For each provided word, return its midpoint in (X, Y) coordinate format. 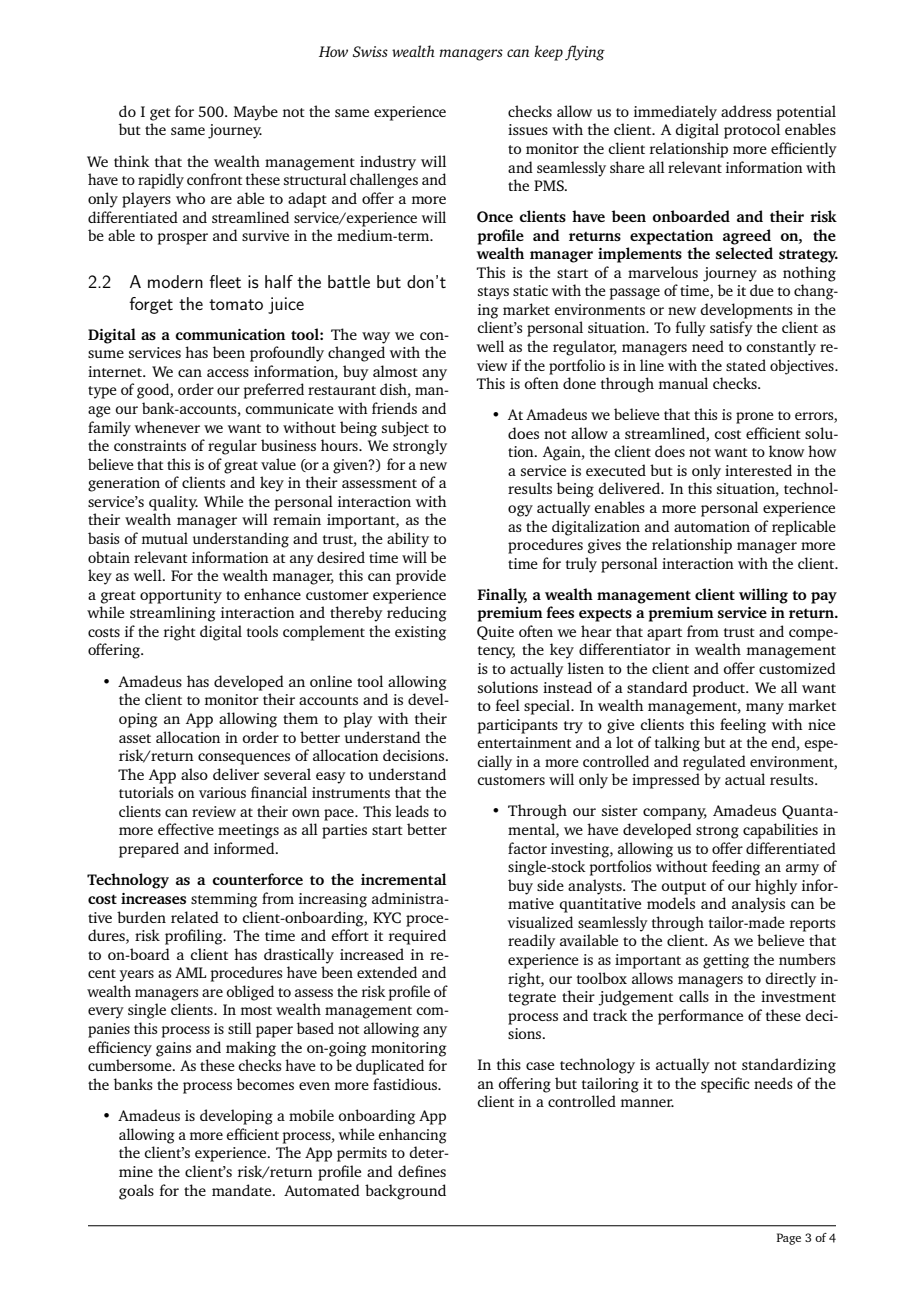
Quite (495, 633)
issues (528, 129)
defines (422, 1171)
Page (789, 1239)
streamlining (173, 614)
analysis (758, 905)
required (417, 937)
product (719, 689)
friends (394, 408)
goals (136, 1192)
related (195, 917)
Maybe (256, 113)
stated (746, 365)
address (746, 111)
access (228, 373)
